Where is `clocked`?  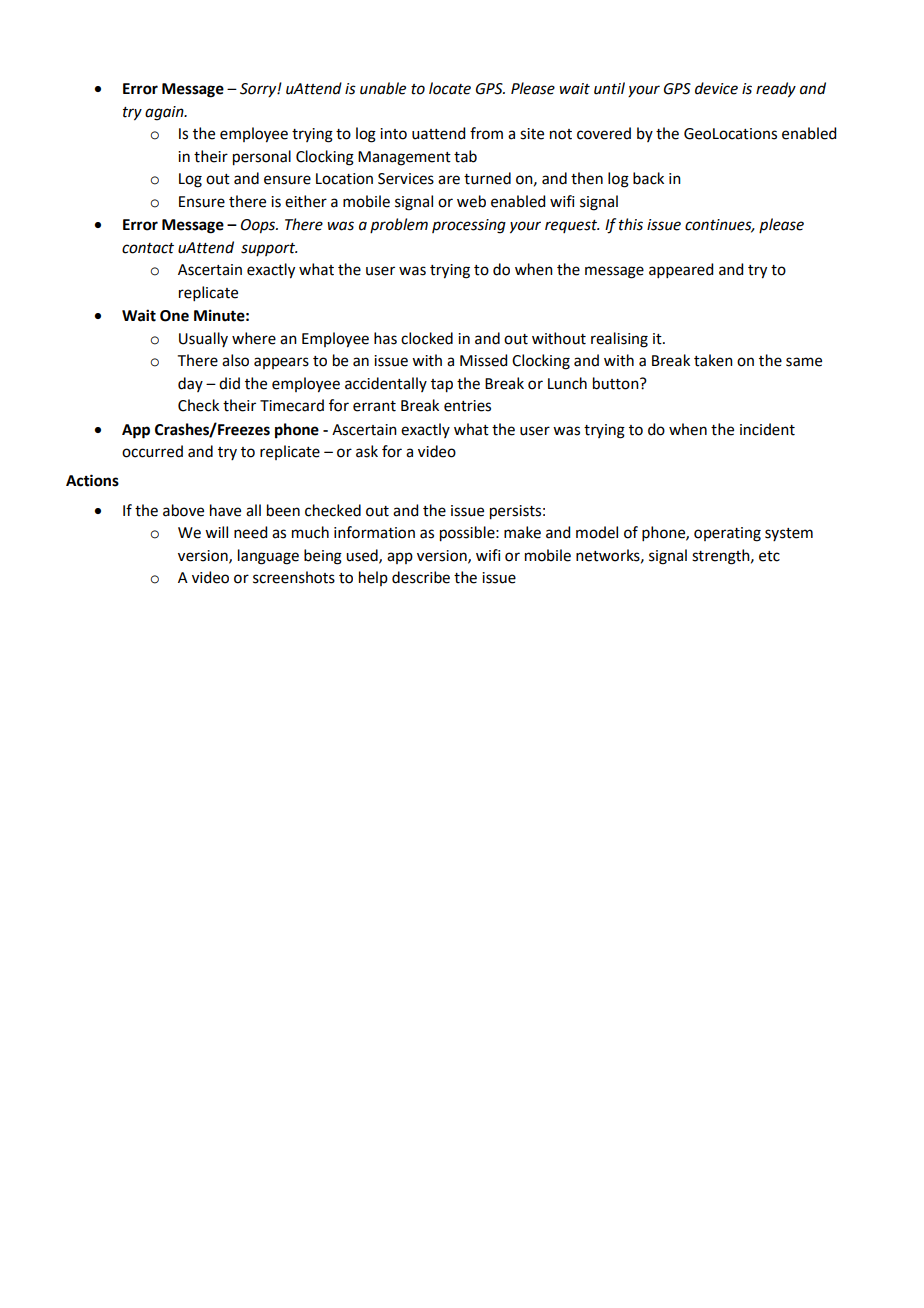 clocked is located at coordinates (427, 338).
